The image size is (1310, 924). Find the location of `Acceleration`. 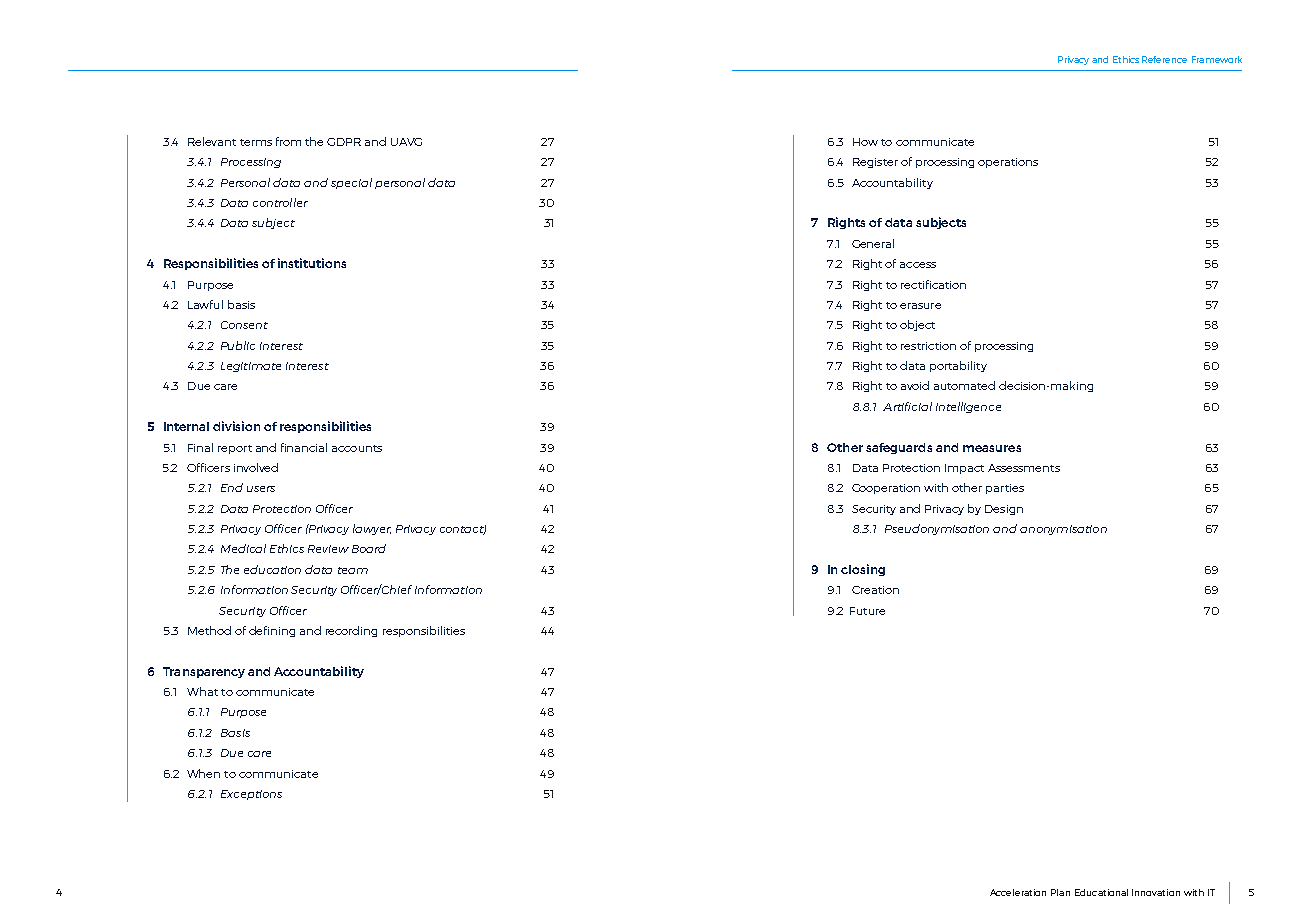

Acceleration is located at coordinates (1018, 892).
